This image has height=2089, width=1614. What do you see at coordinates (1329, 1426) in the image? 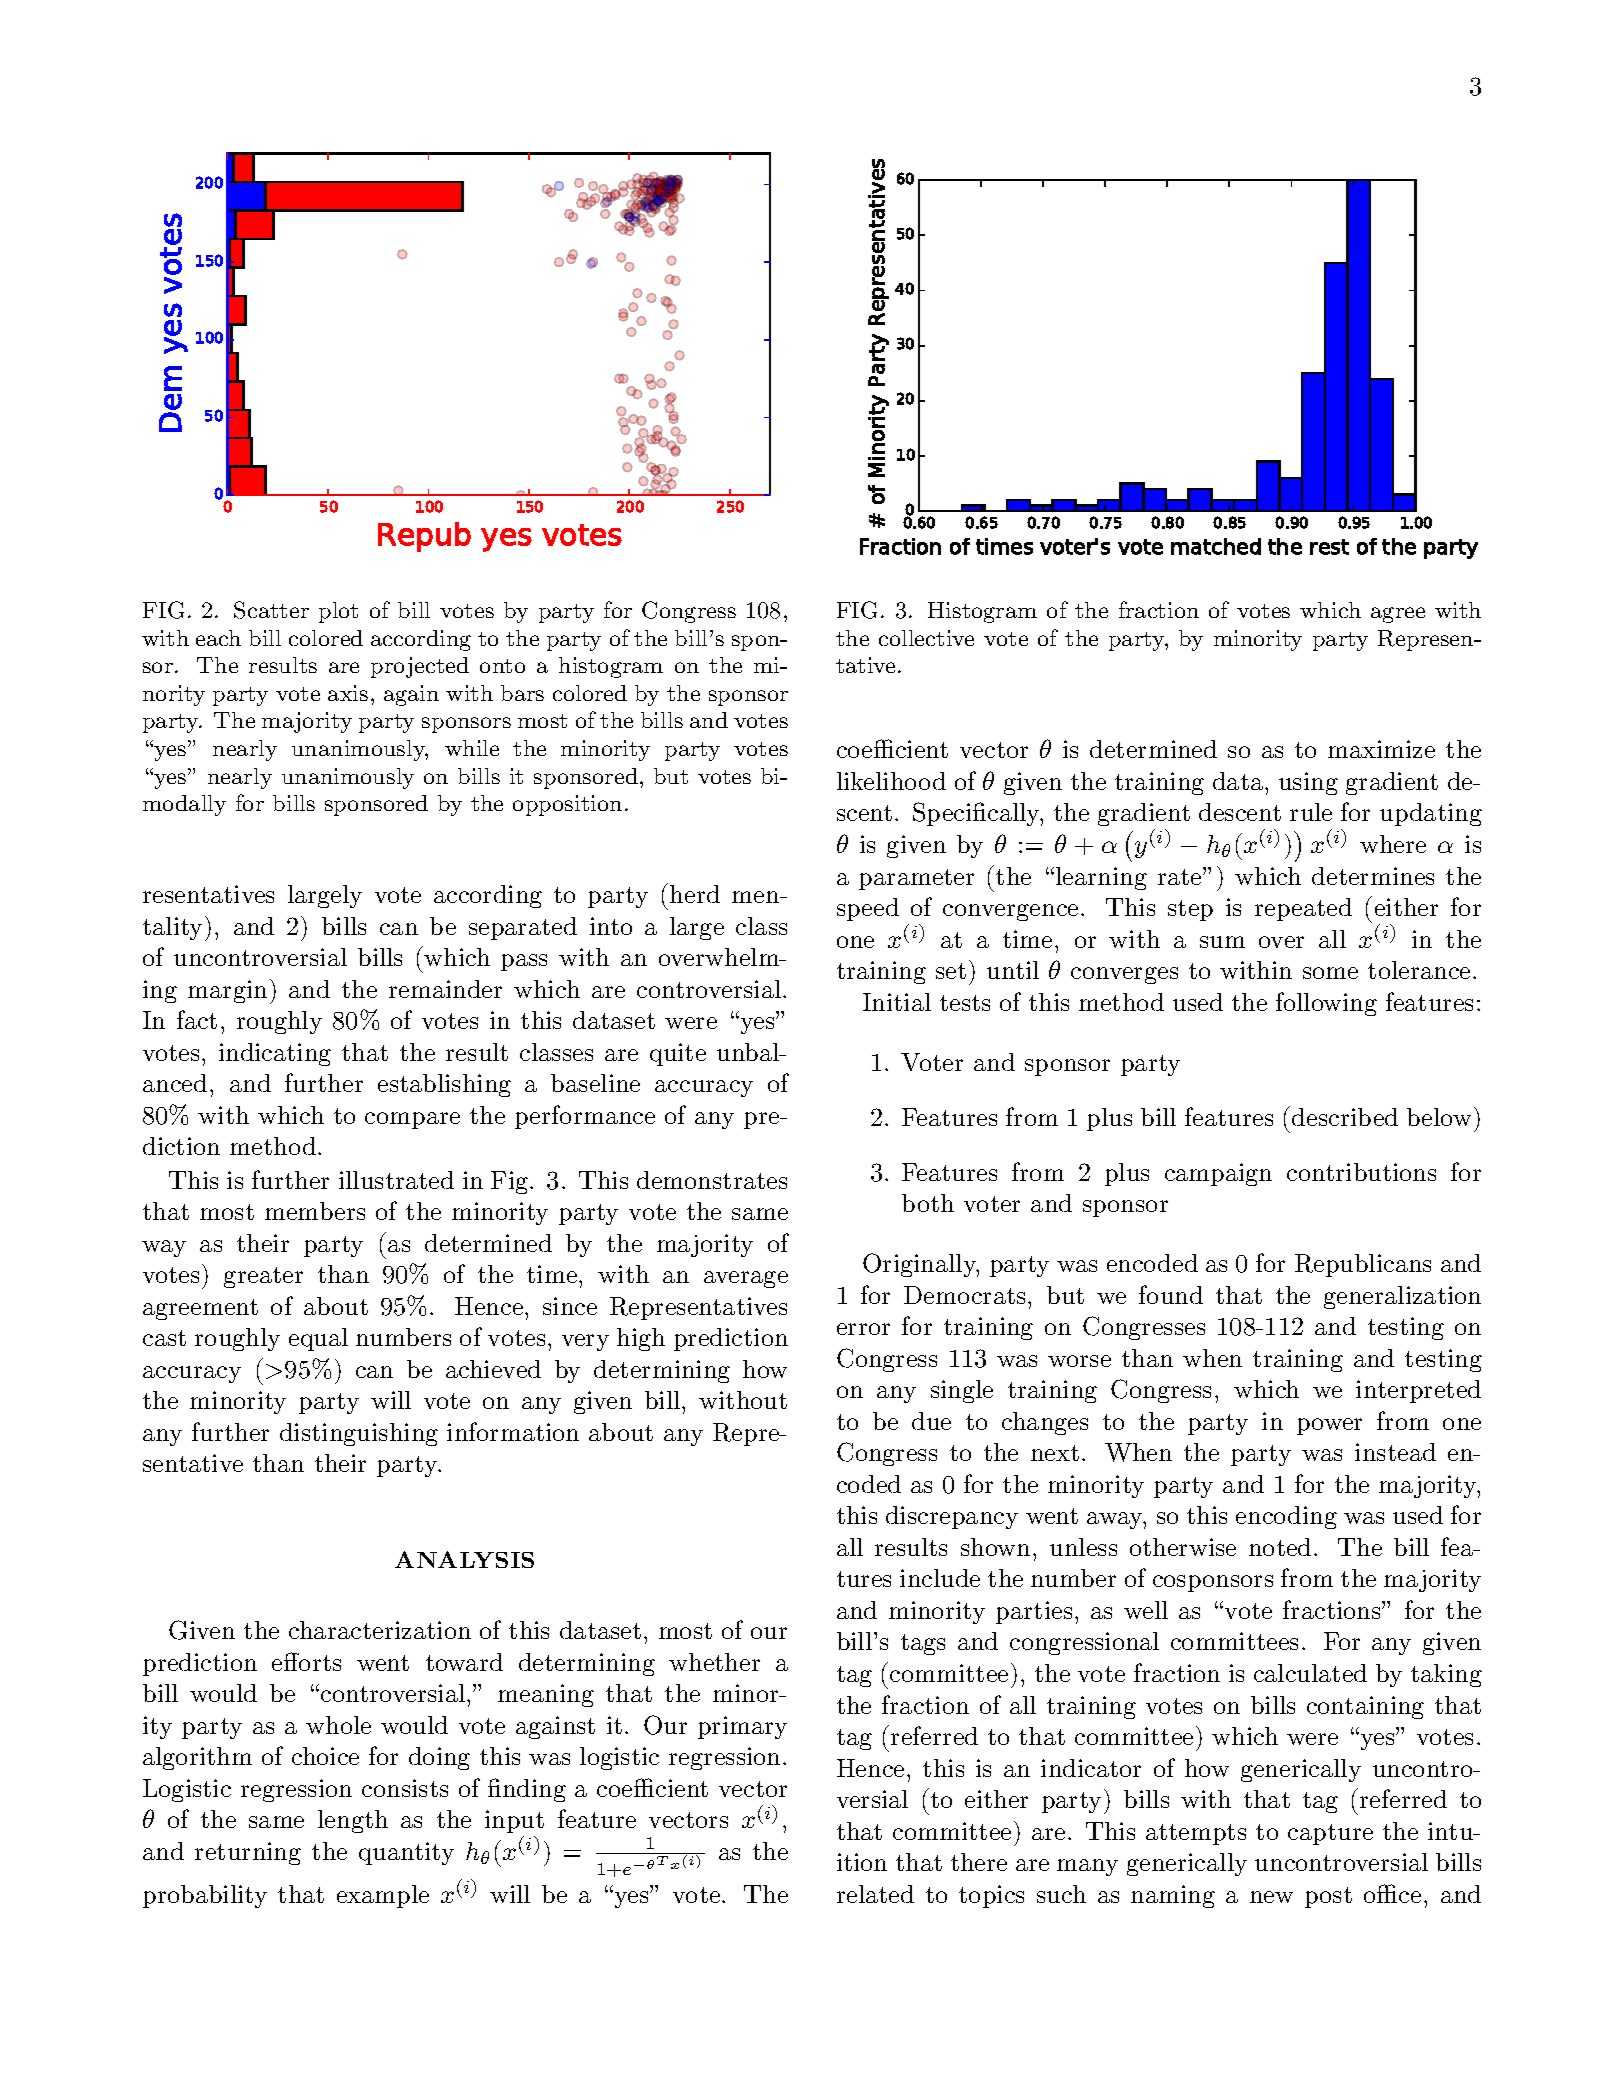
I see `power` at bounding box center [1329, 1426].
